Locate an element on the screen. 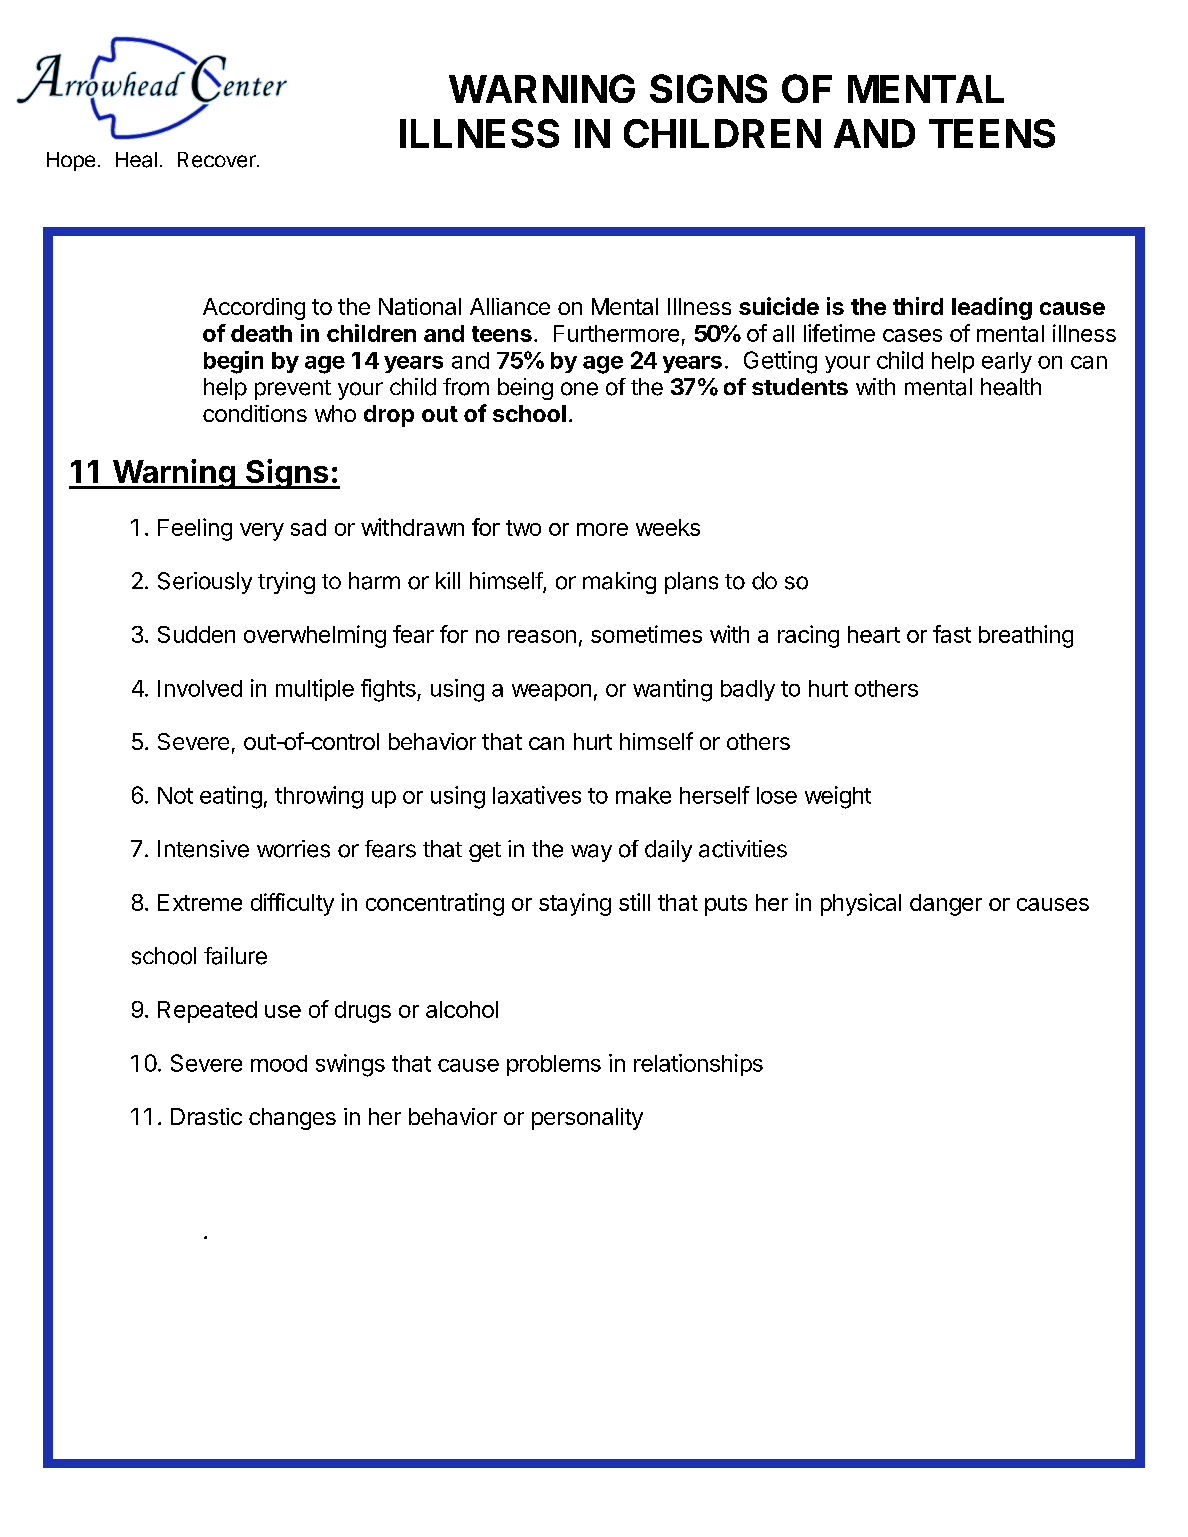 This screenshot has width=1188, height=1537. third is located at coordinates (918, 306).
